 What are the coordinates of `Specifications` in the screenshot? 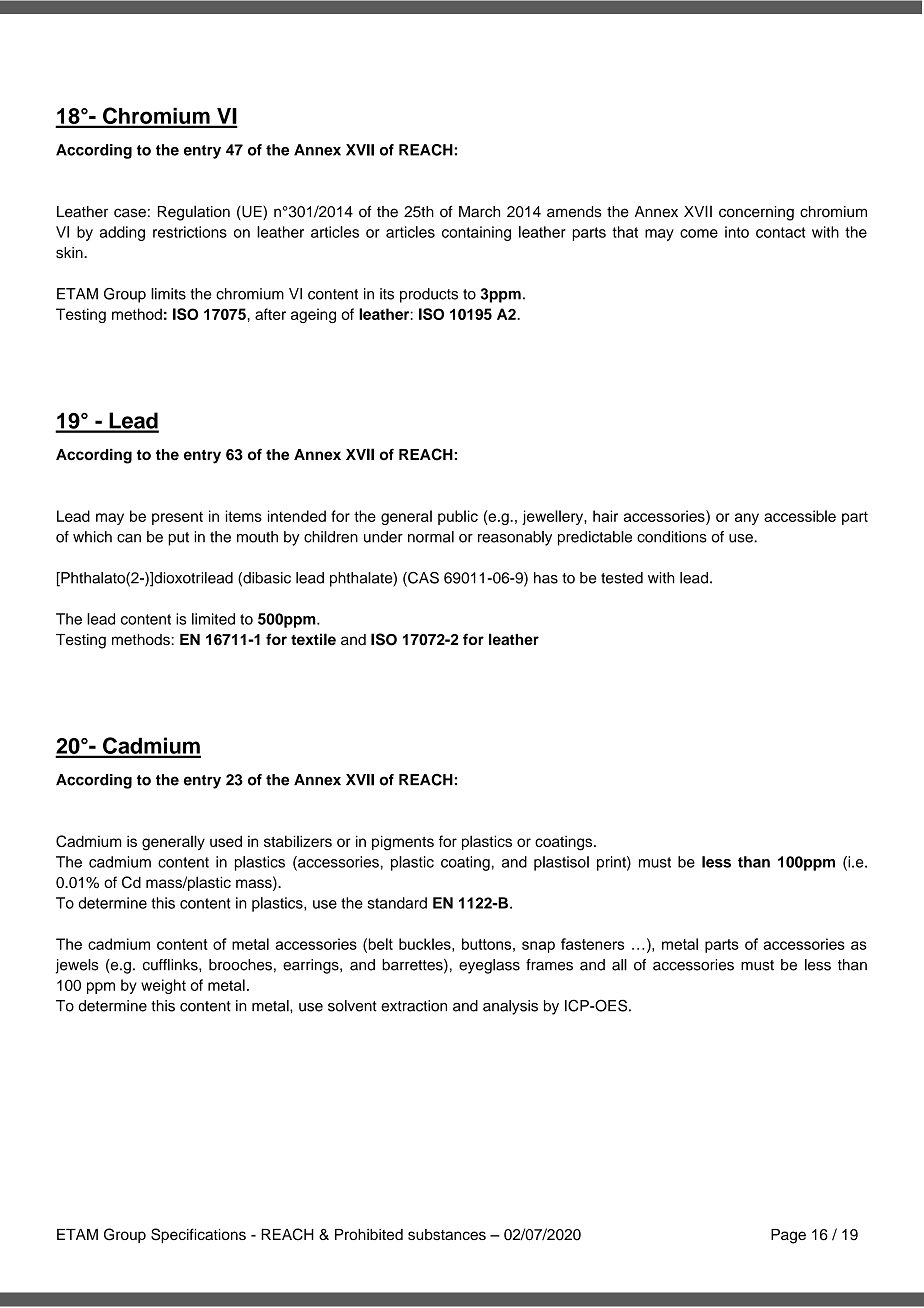 It's located at (198, 1235).
